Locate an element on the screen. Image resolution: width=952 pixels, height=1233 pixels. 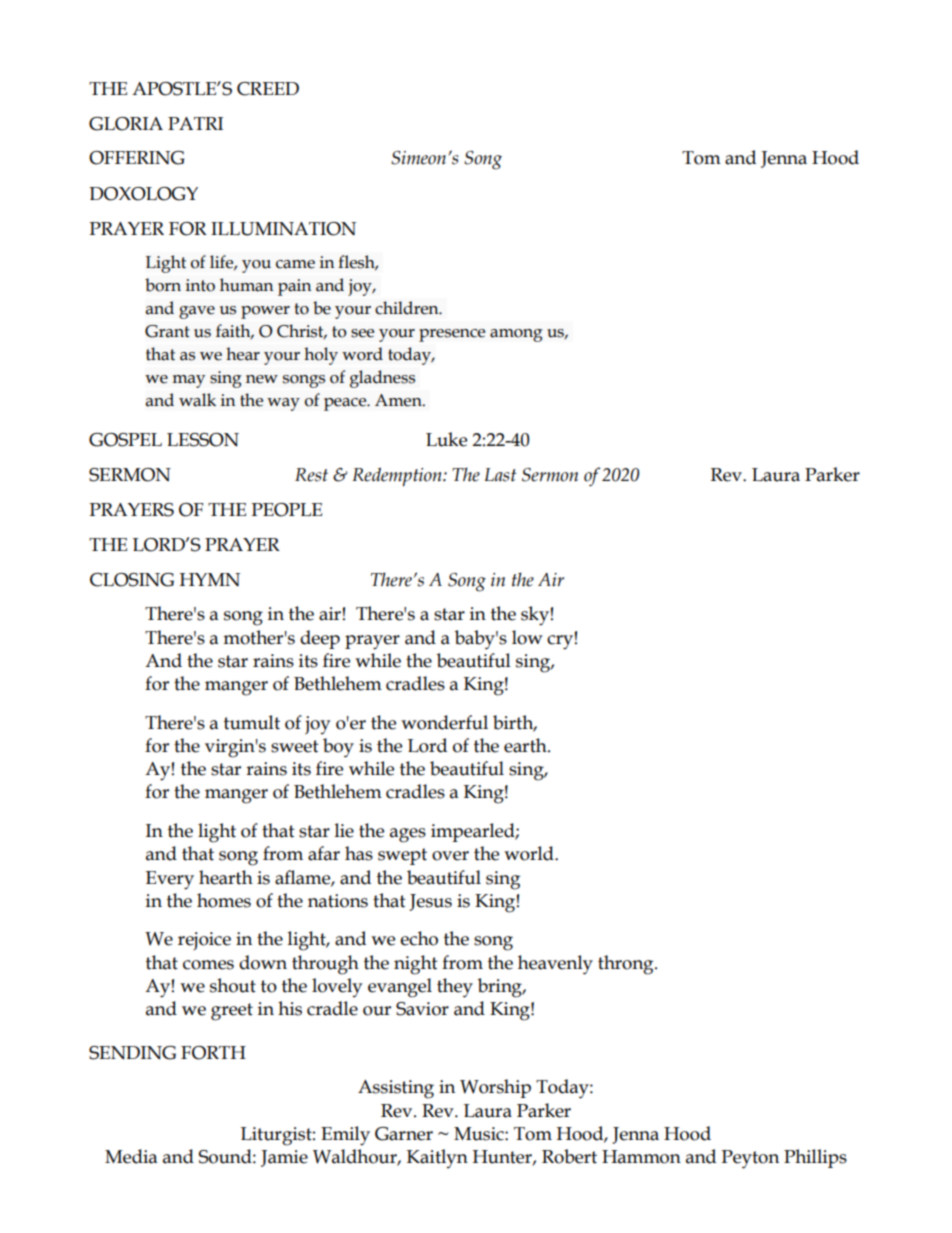
HYMN is located at coordinates (209, 579).
